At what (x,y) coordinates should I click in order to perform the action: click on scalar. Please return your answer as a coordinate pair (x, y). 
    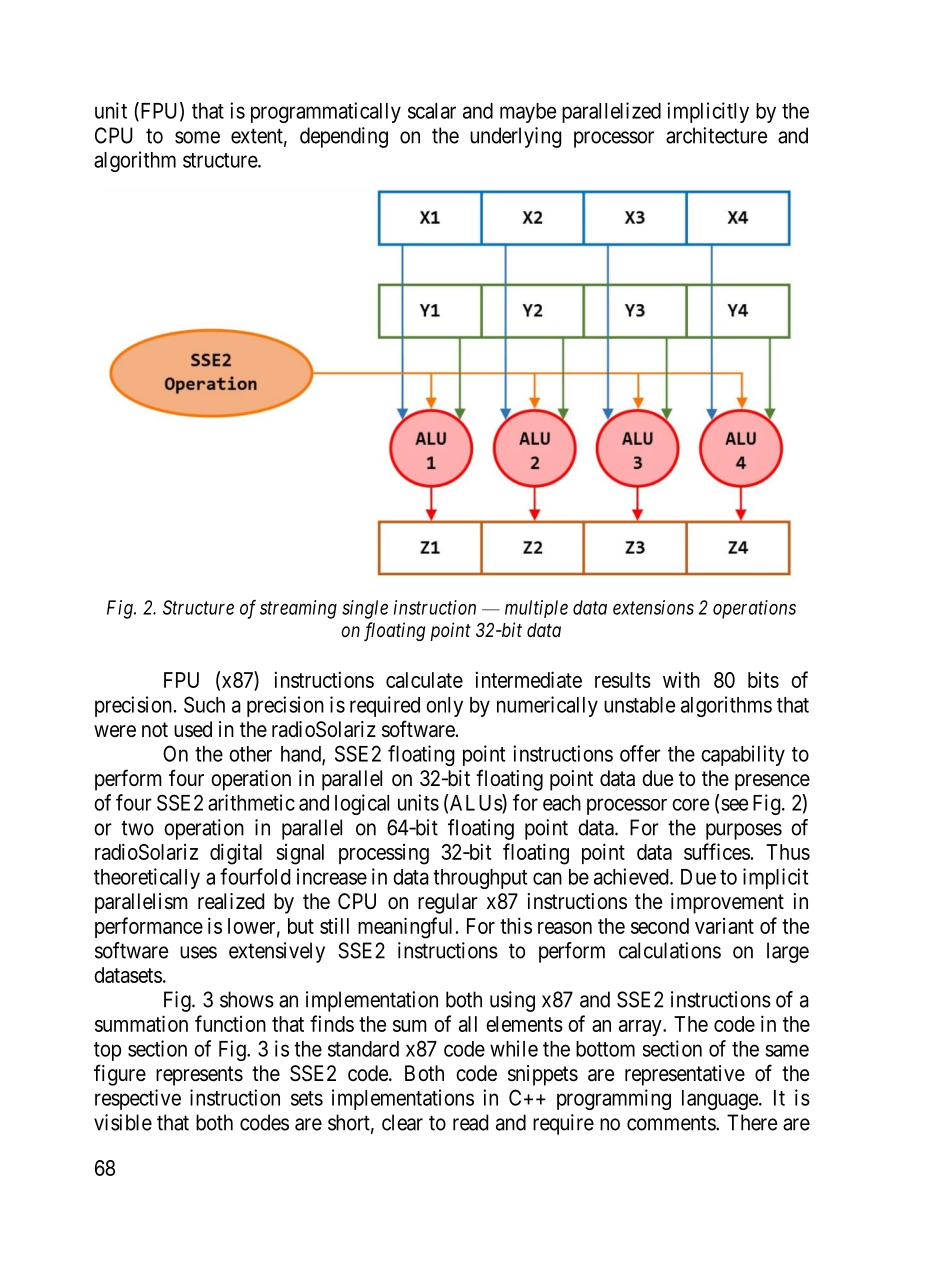
    Looking at the image, I should click on (432, 111).
